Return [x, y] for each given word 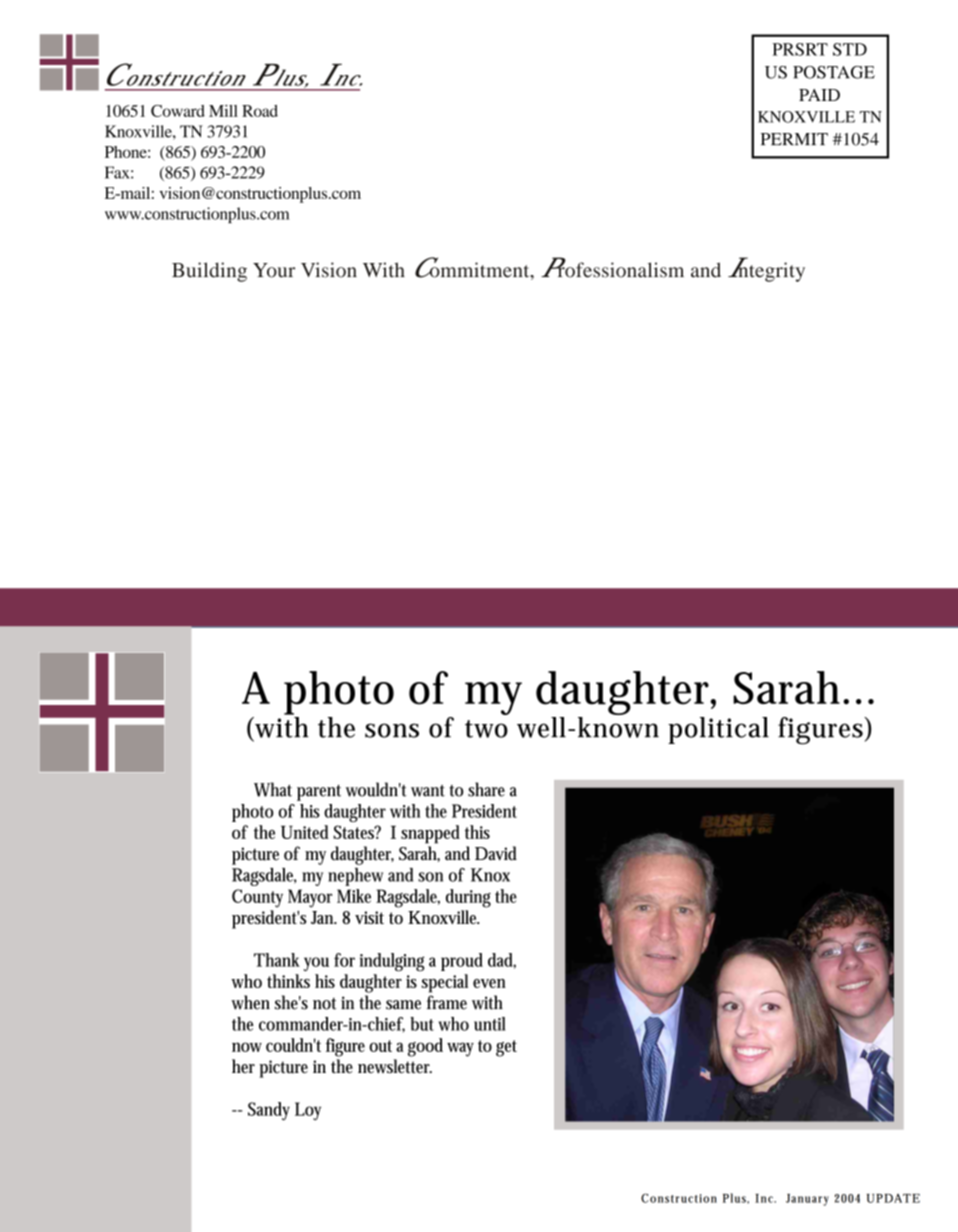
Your [274, 270]
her [243, 1066]
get [506, 1048]
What [273, 789]
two [486, 729]
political [718, 730]
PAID [819, 95]
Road [260, 111]
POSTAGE [834, 72]
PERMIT [794, 139]
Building [209, 272]
